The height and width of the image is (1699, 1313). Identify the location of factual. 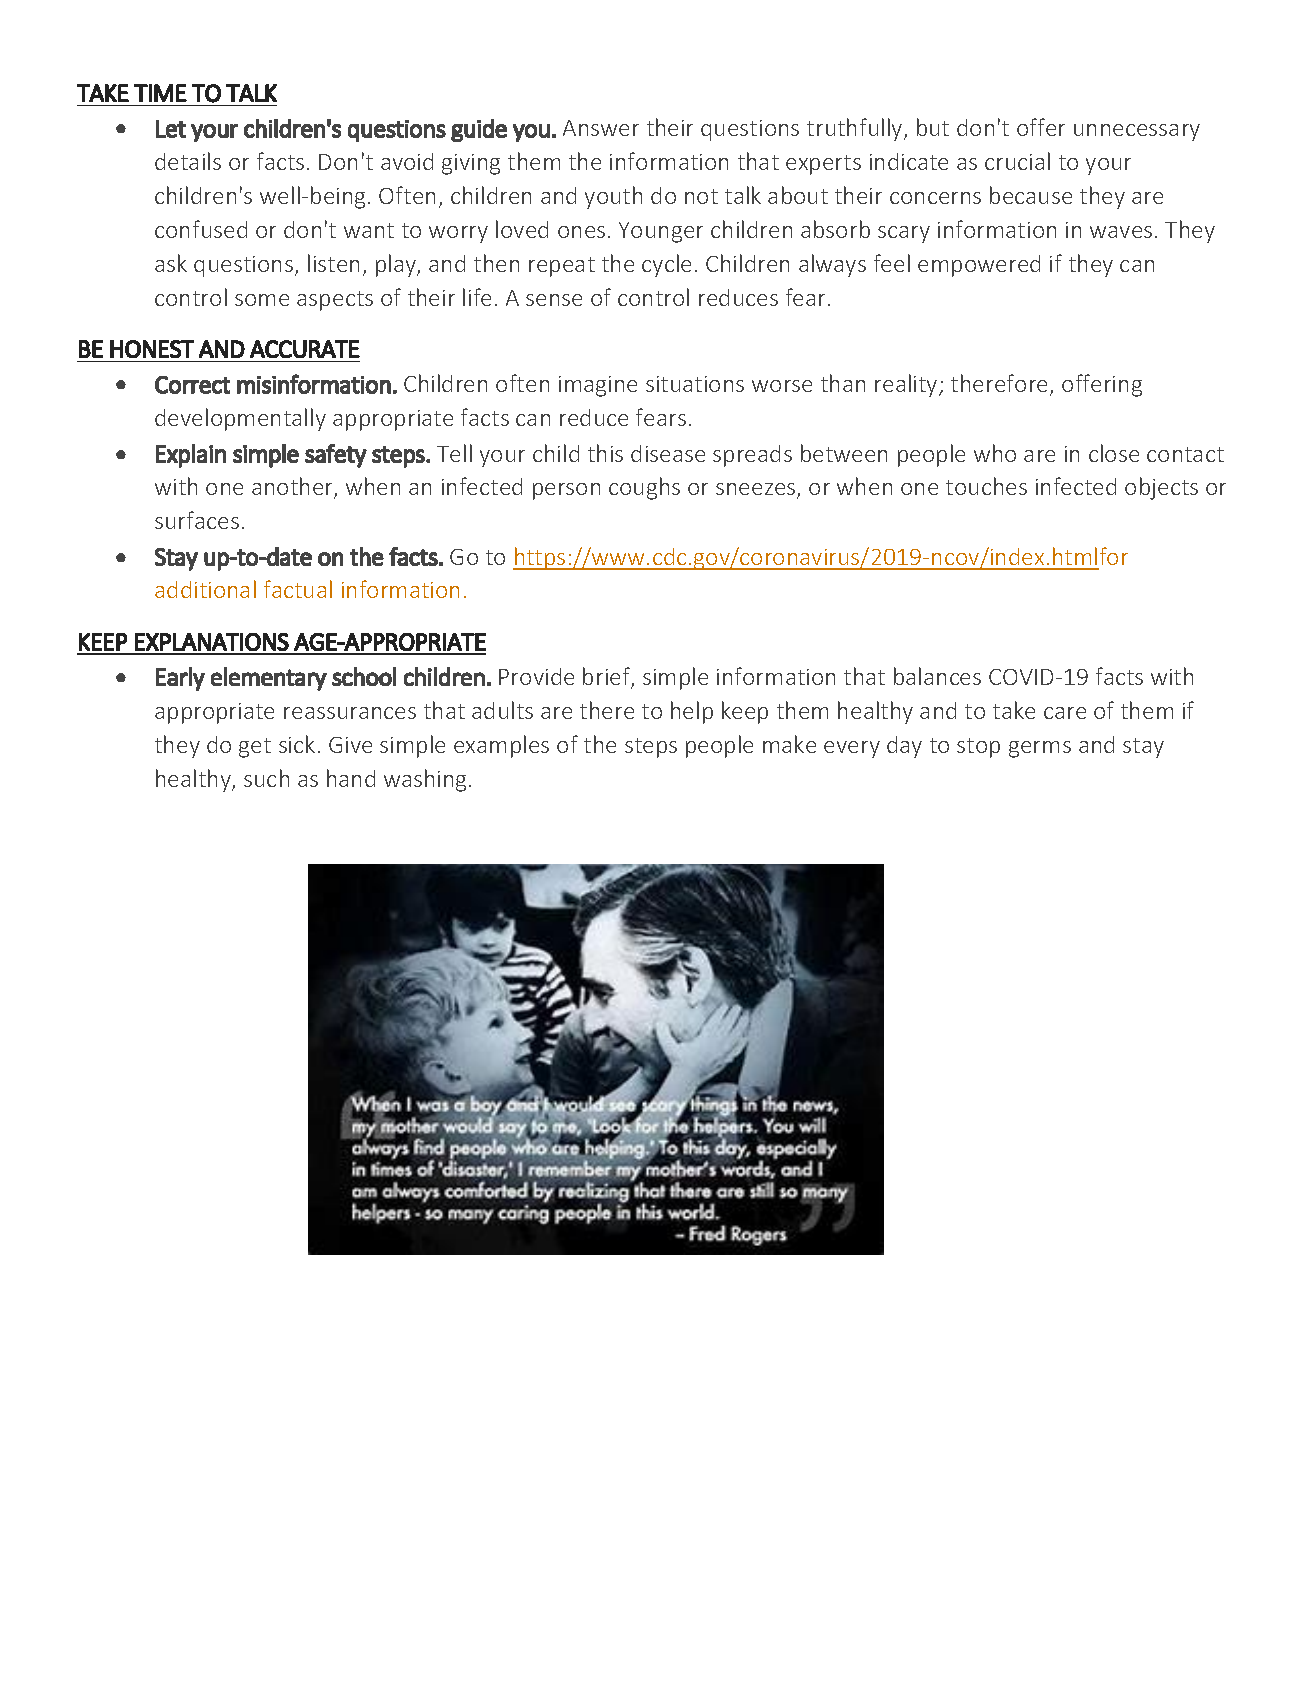
(298, 589).
